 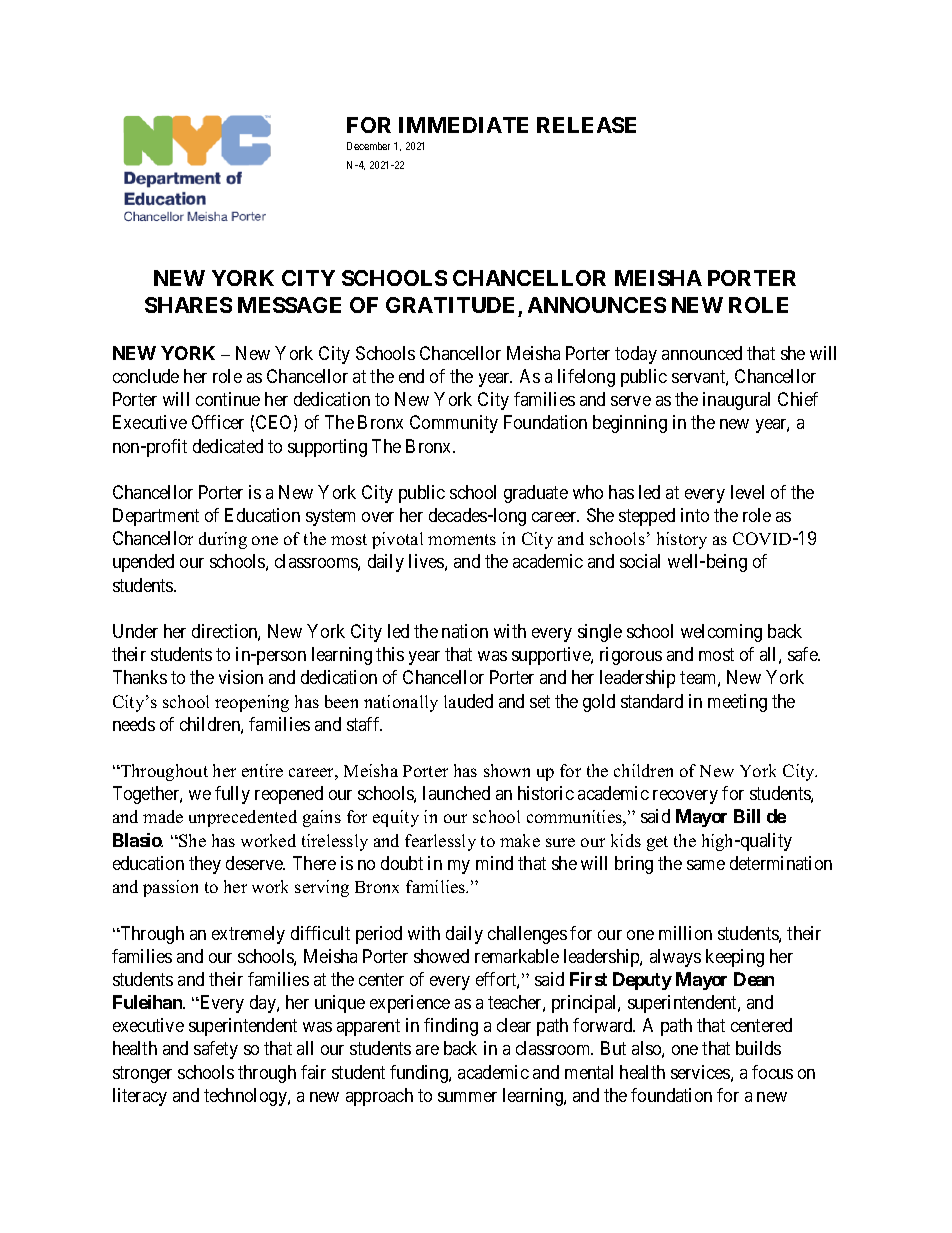 I want to click on summer, so click(x=467, y=1097).
